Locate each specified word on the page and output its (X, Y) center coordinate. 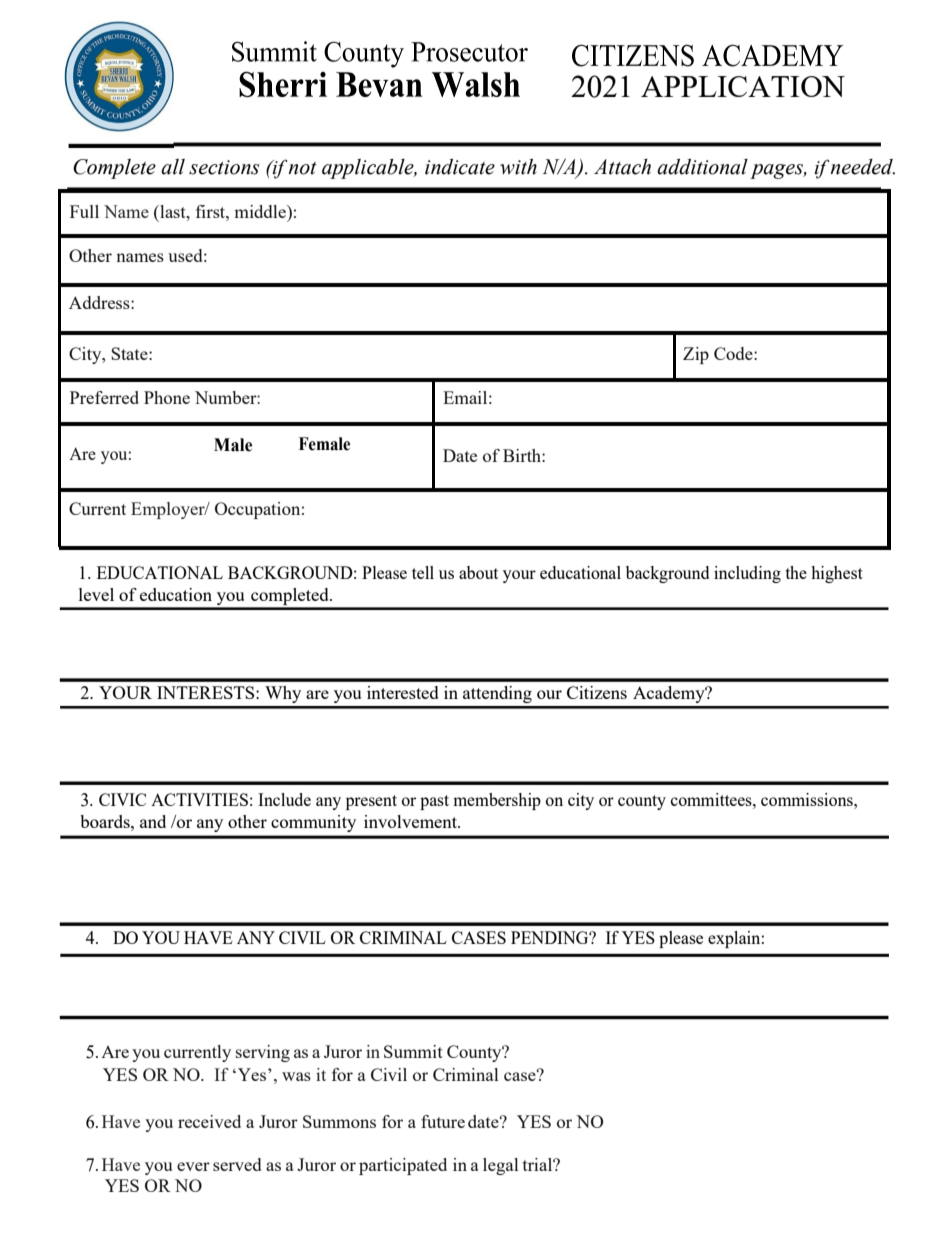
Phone (167, 397)
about (478, 572)
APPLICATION (743, 86)
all (173, 167)
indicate (460, 167)
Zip (696, 355)
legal (501, 1166)
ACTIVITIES (199, 799)
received (209, 1121)
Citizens (597, 692)
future (443, 1121)
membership (497, 801)
